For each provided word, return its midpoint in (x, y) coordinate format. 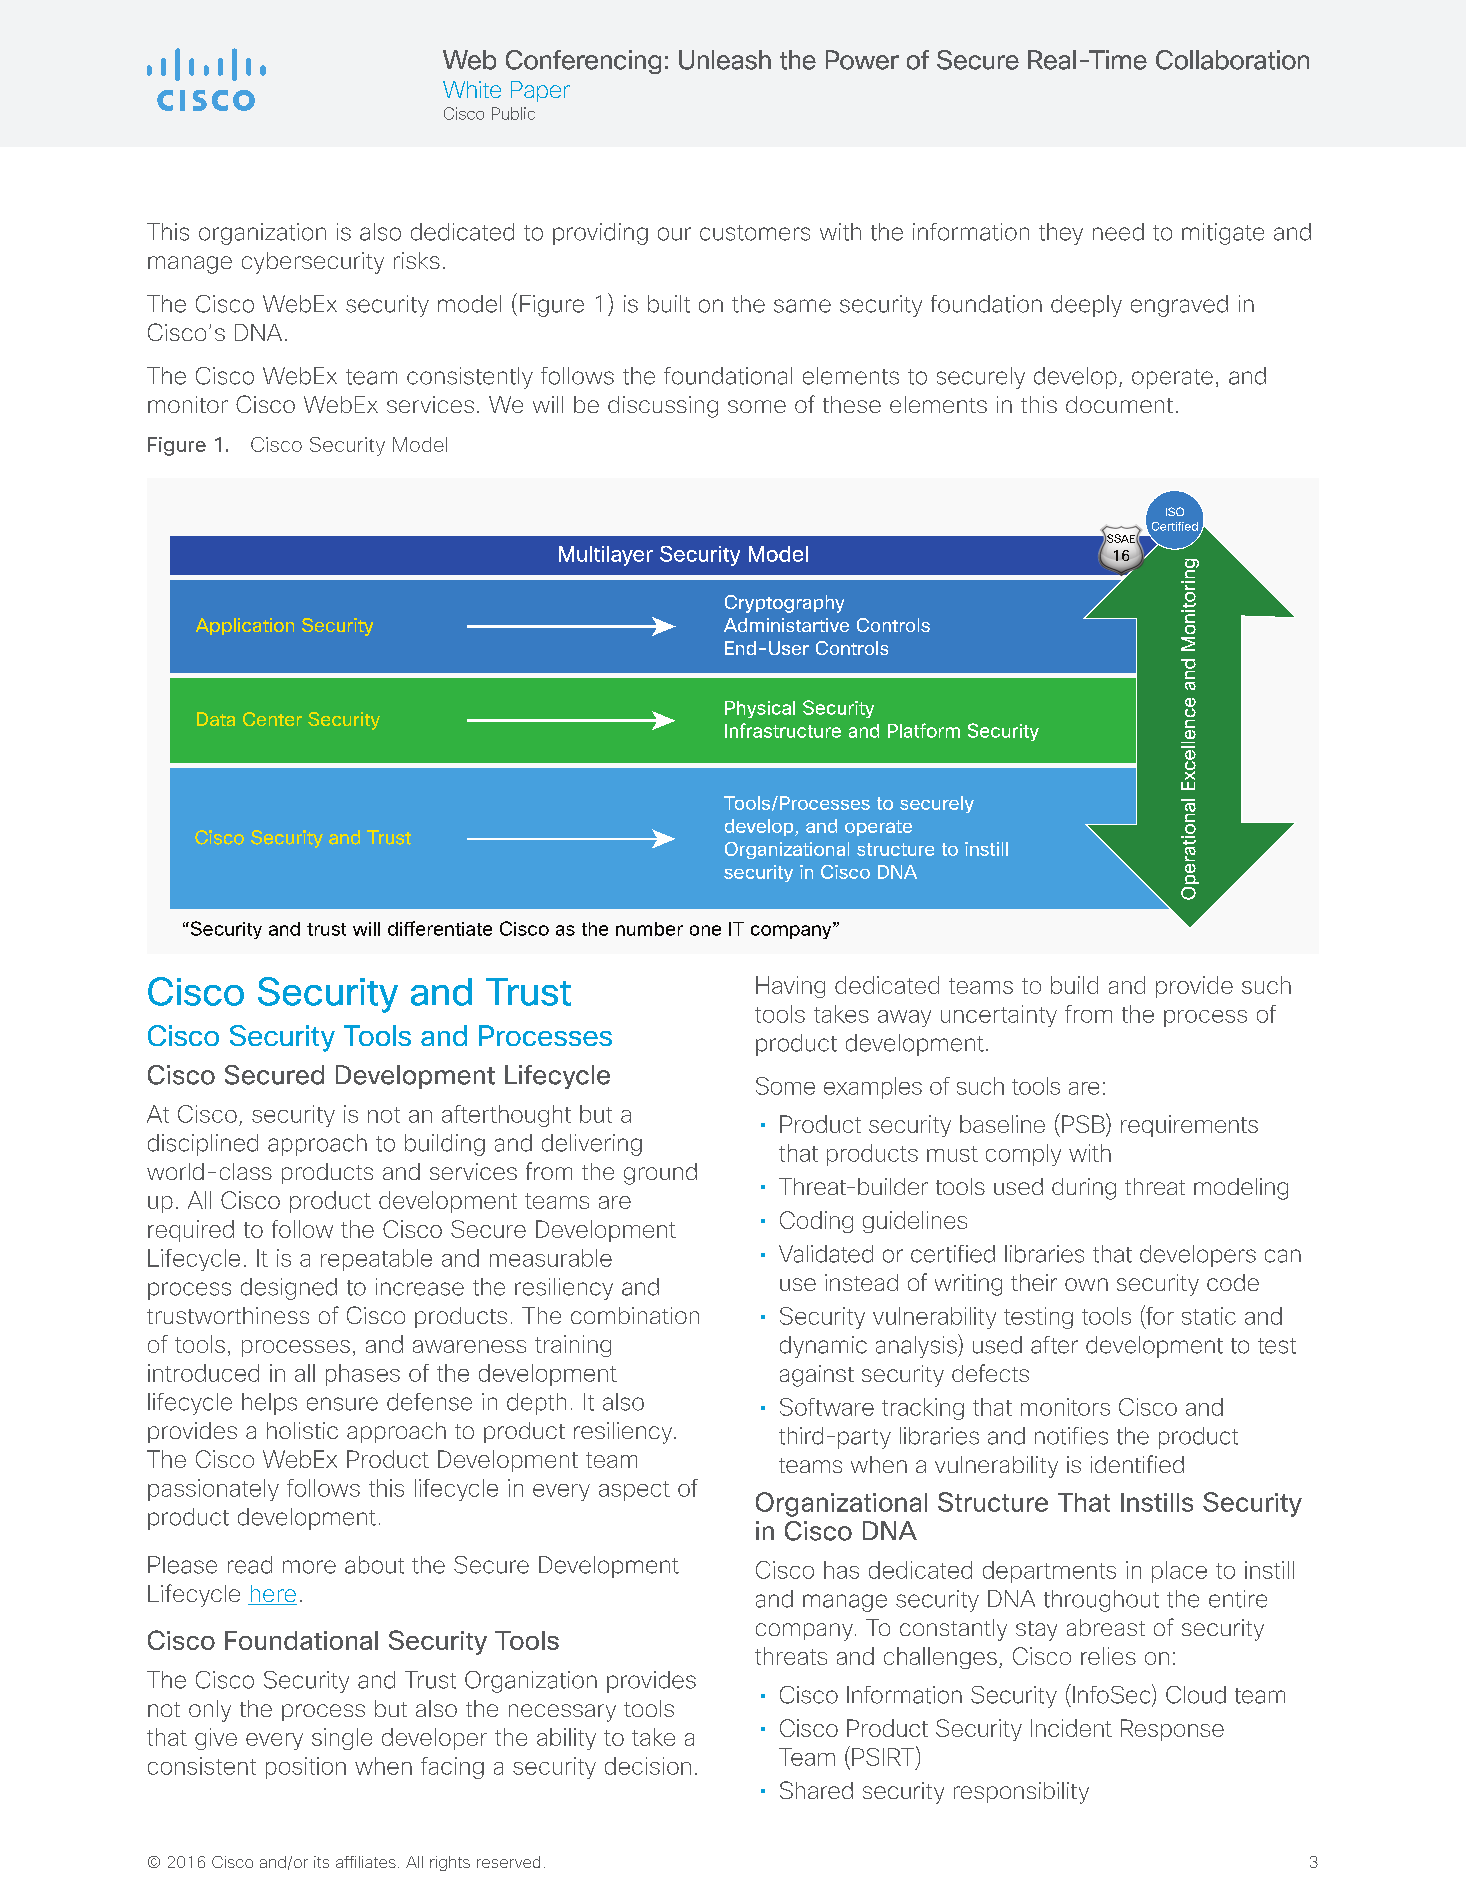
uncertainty (999, 1016)
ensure (342, 1404)
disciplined (203, 1145)
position (306, 1768)
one (705, 930)
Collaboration (1232, 60)
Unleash (725, 60)
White (472, 89)
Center (272, 719)
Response (1172, 1730)
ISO (1175, 511)
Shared (816, 1790)
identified (1137, 1464)
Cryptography (784, 604)
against (817, 1376)
